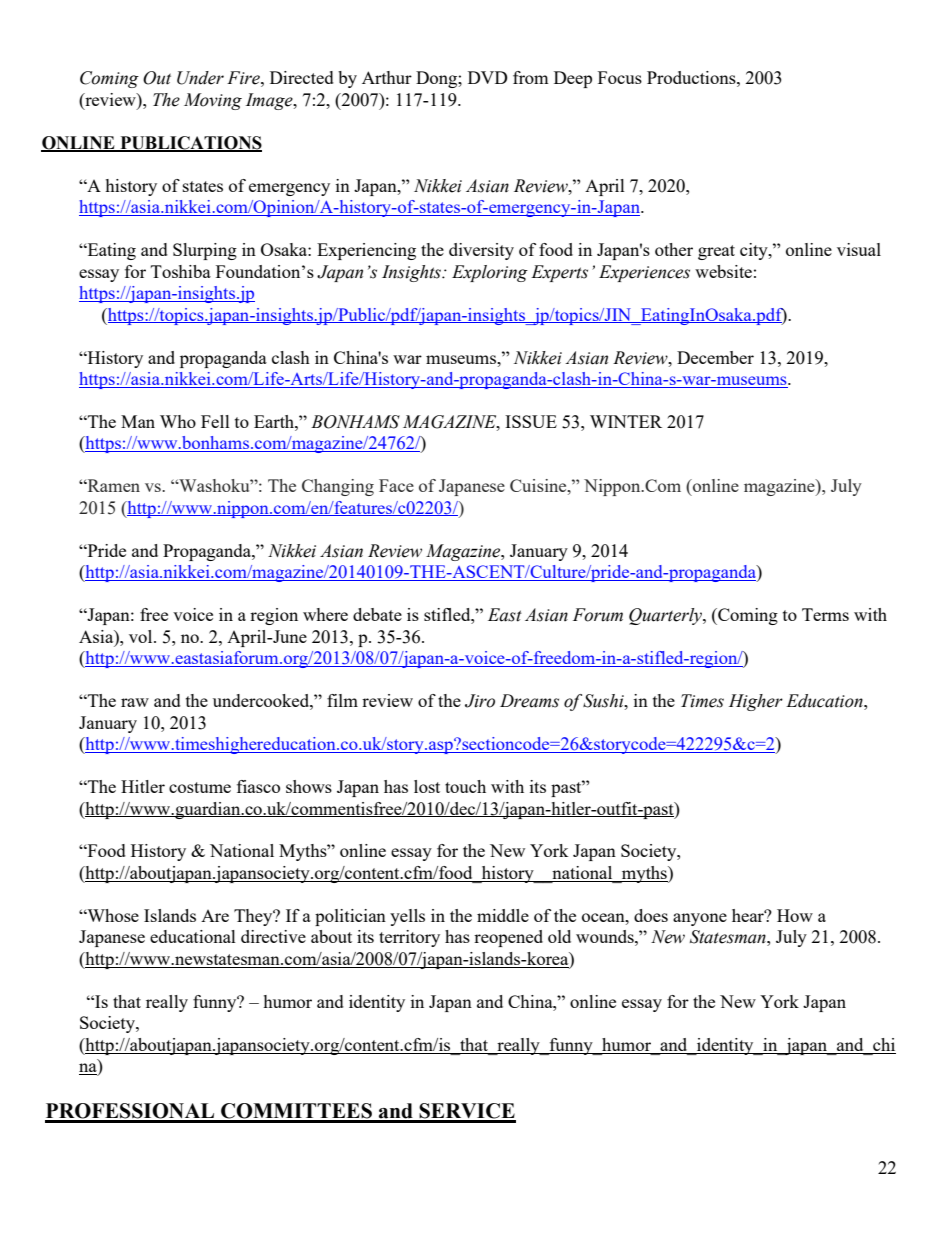 The height and width of the screenshot is (1233, 952). What do you see at coordinates (715, 357) in the screenshot?
I see `December` at bounding box center [715, 357].
